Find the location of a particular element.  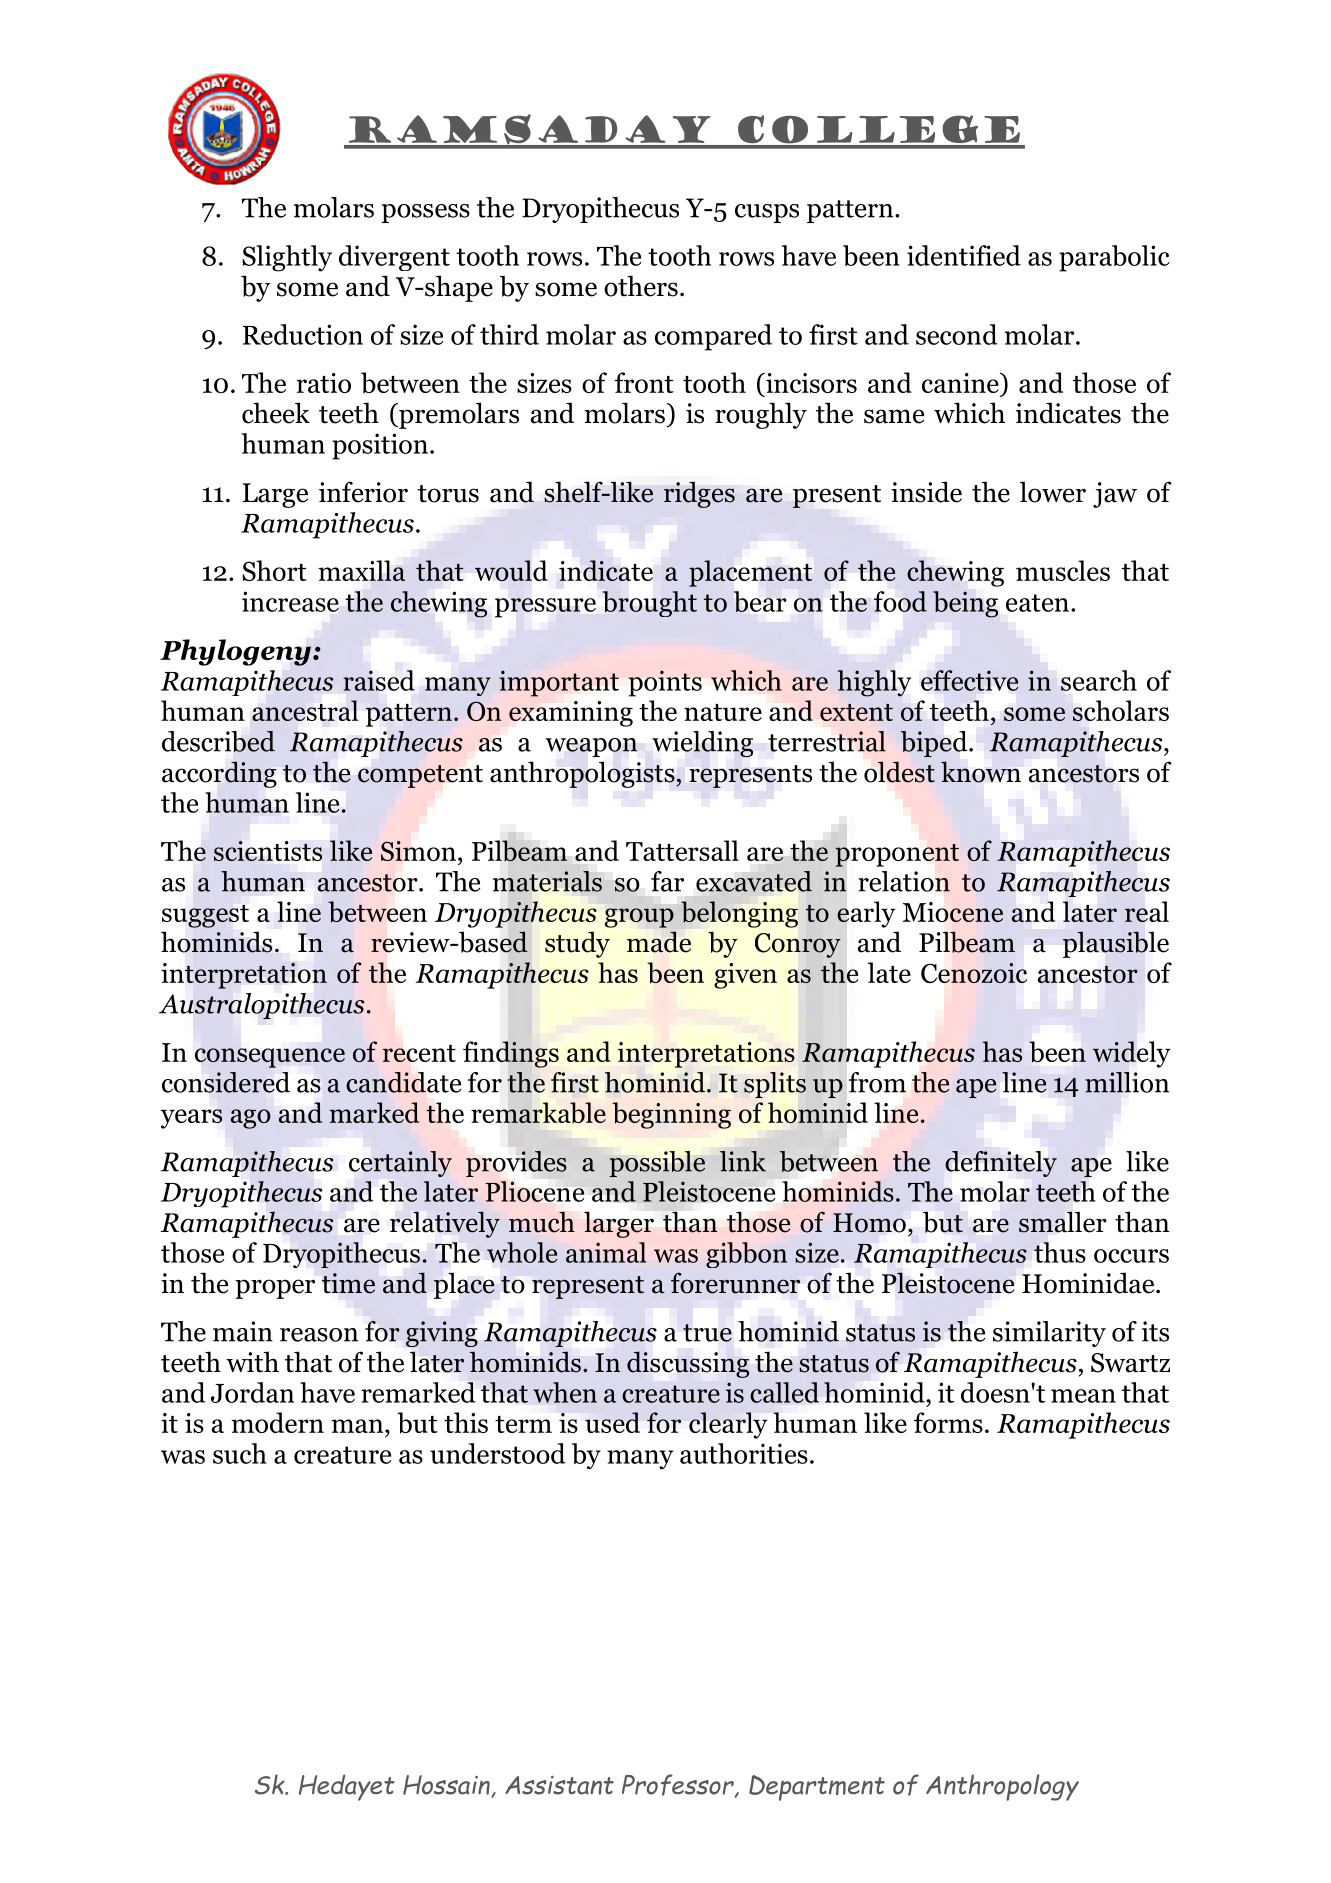

Anthropology is located at coordinates (1002, 1787).
